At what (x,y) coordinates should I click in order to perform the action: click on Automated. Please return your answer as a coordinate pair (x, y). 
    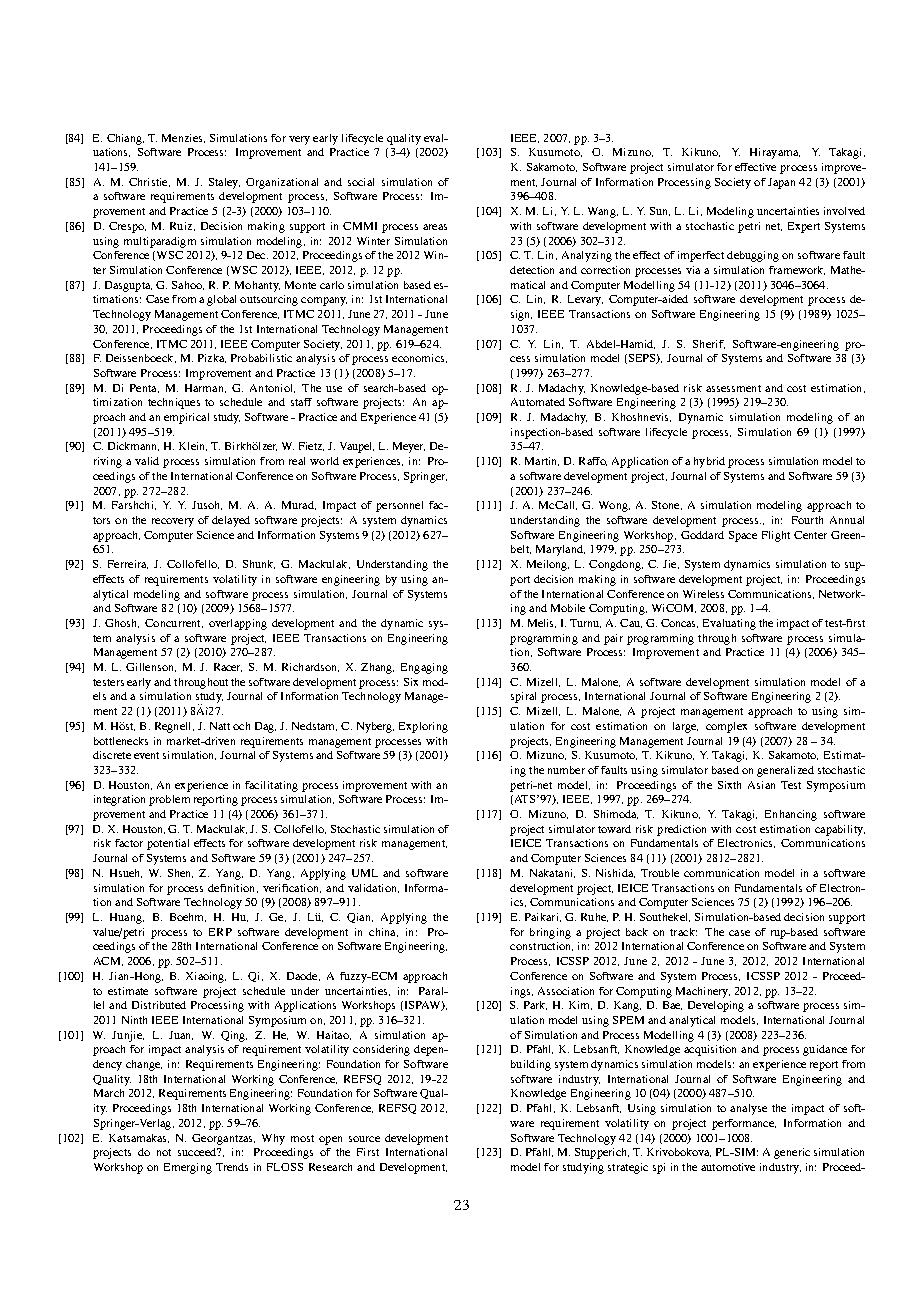
    Looking at the image, I should click on (538, 402).
